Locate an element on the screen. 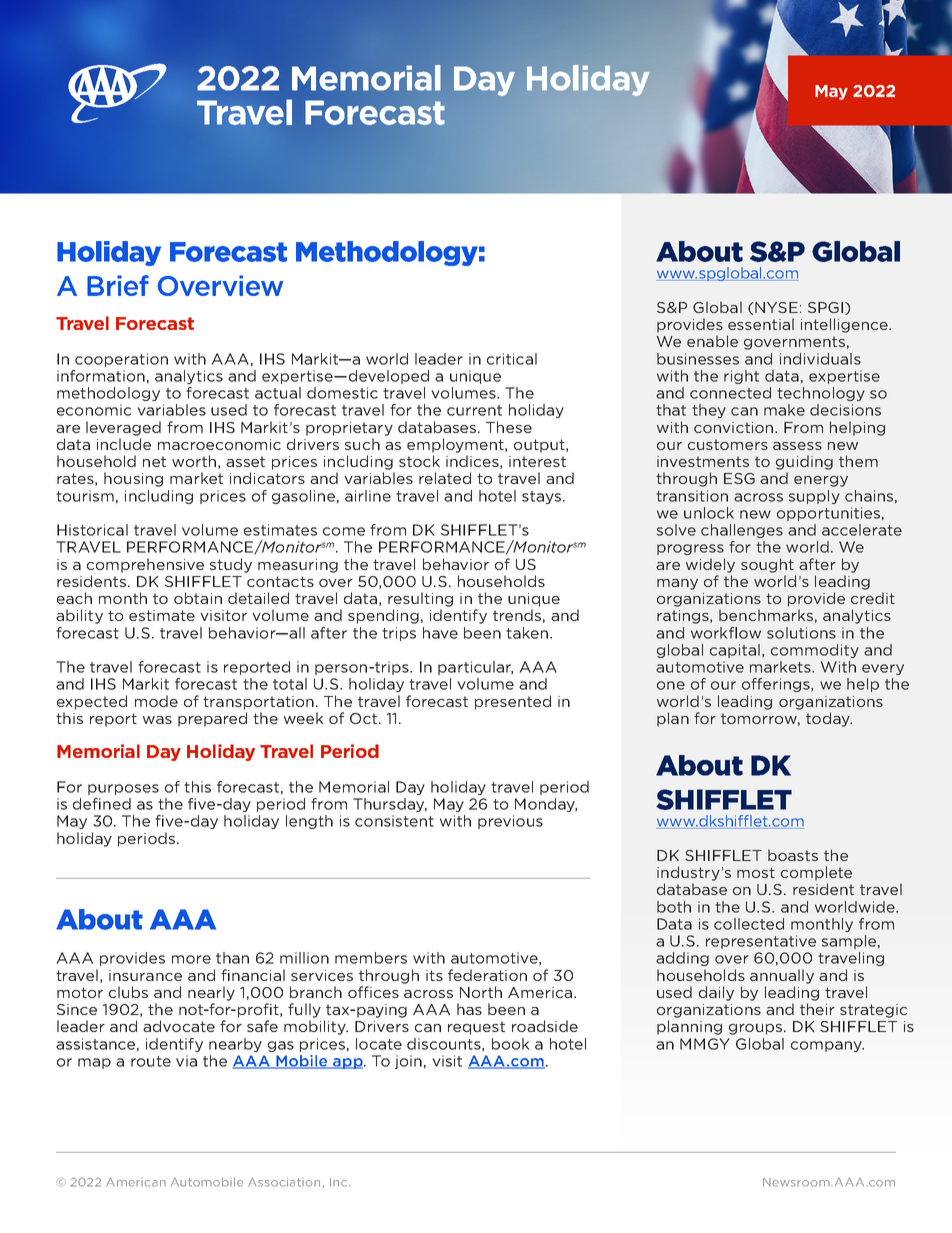 This screenshot has width=952, height=1233. previous is located at coordinates (510, 822).
